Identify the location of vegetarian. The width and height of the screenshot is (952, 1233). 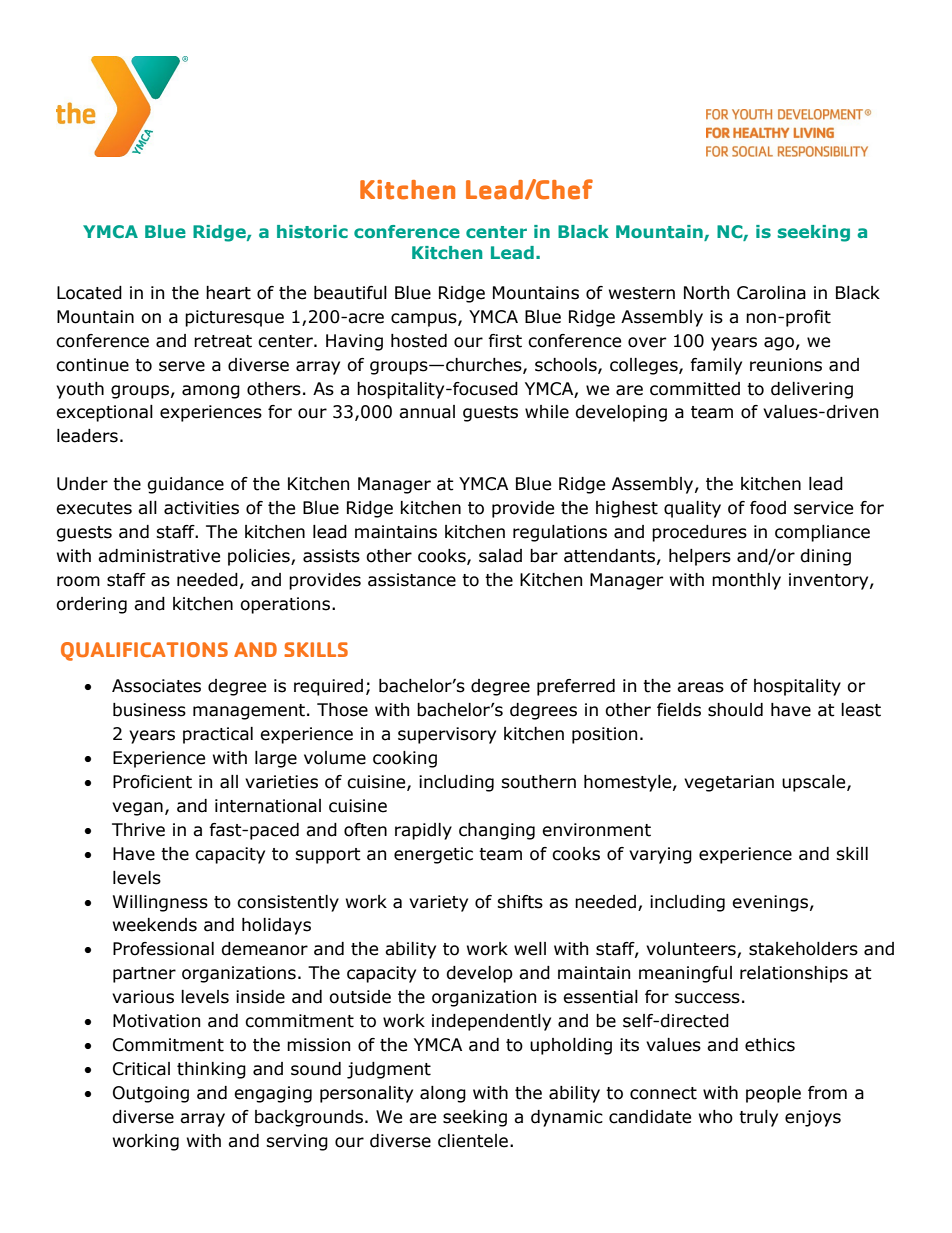
(729, 783).
